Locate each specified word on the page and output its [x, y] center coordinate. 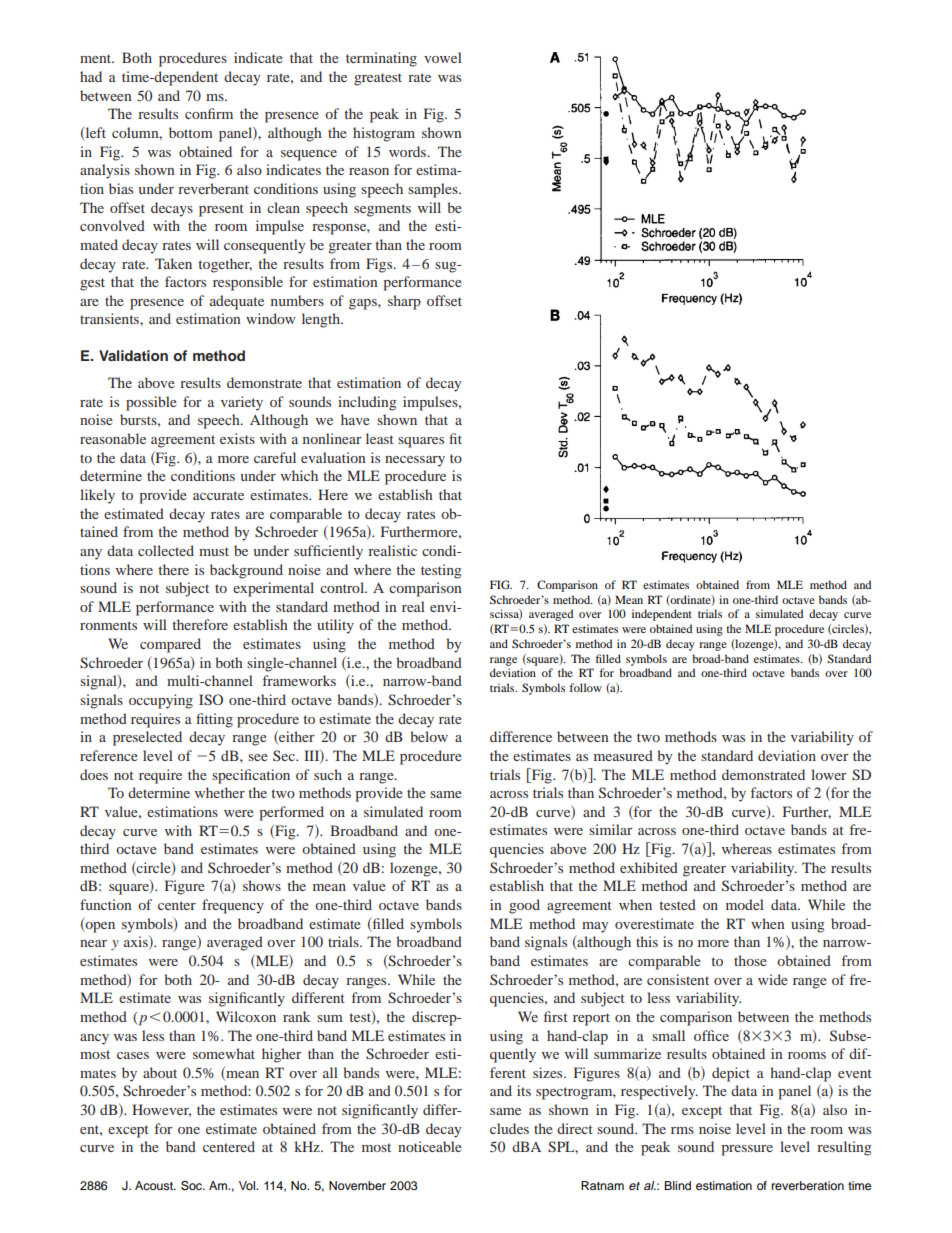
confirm [209, 113]
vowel [443, 57]
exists [237, 438]
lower [829, 774]
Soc [192, 1186]
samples [434, 190]
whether [220, 792]
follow [585, 687]
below [429, 736]
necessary [415, 461]
